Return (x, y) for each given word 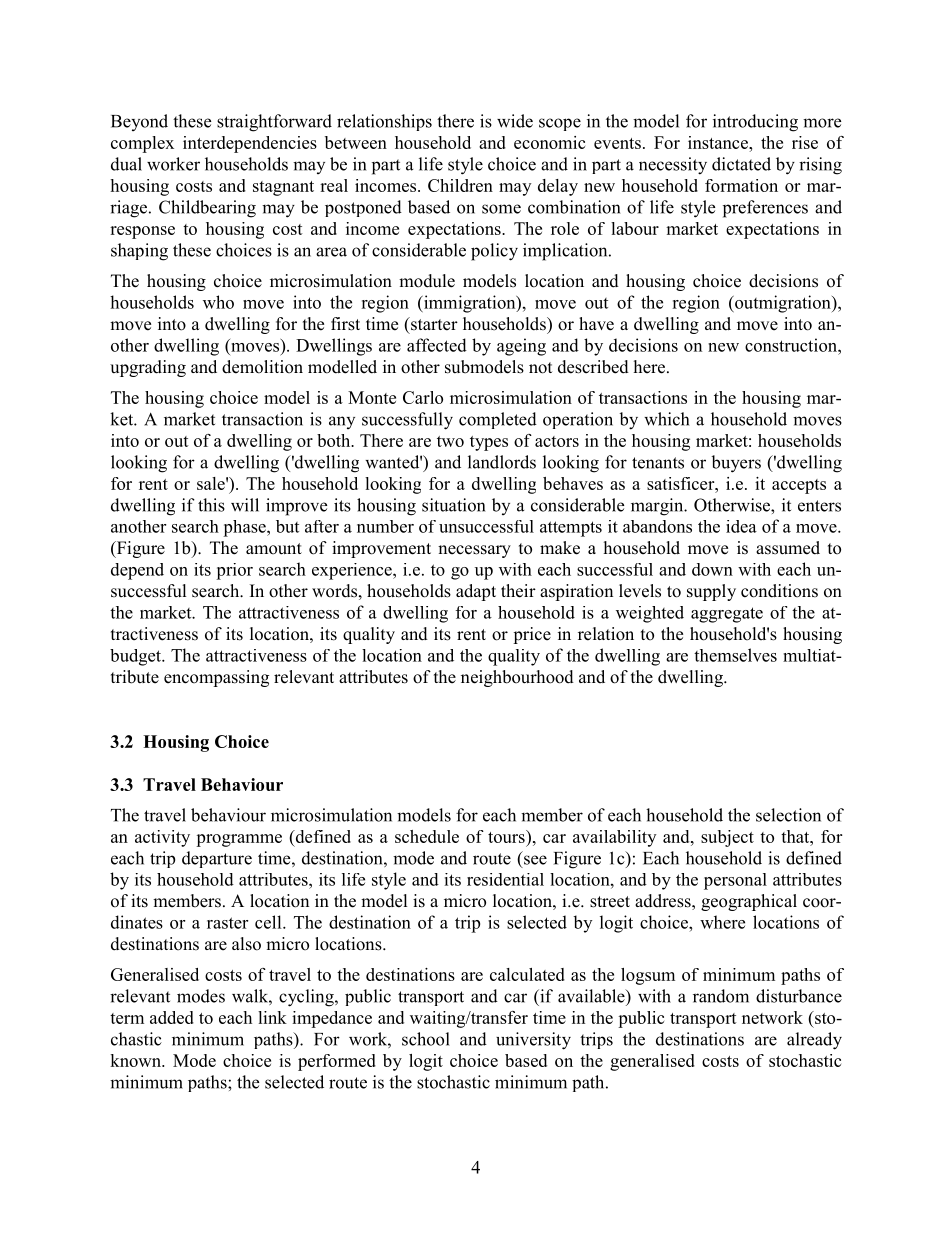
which (666, 419)
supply (711, 592)
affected (437, 345)
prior (234, 571)
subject (727, 838)
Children (460, 185)
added (172, 1017)
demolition (262, 367)
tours (507, 836)
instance (719, 142)
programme (239, 840)
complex (142, 144)
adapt (476, 592)
